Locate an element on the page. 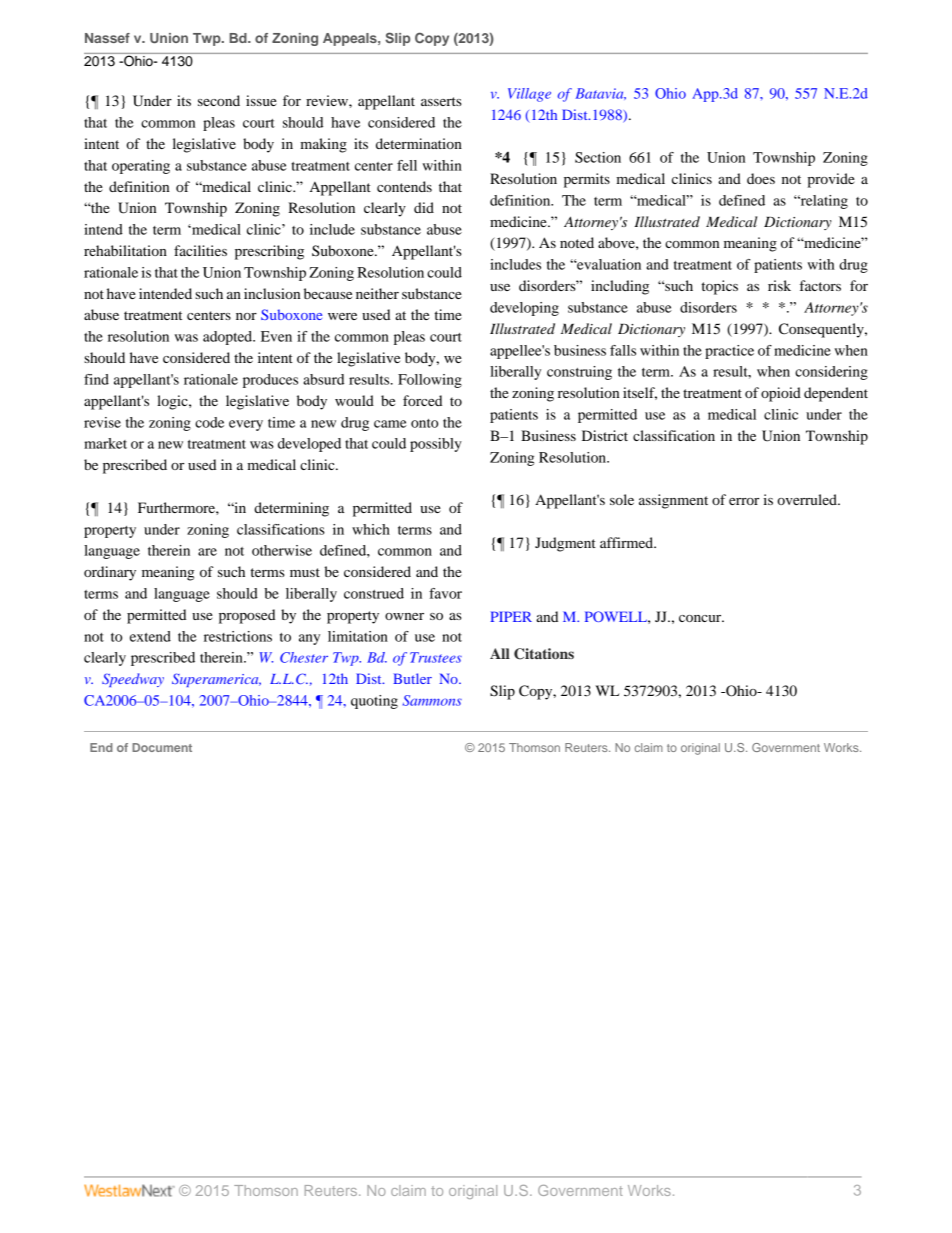  which is located at coordinates (371, 529).
